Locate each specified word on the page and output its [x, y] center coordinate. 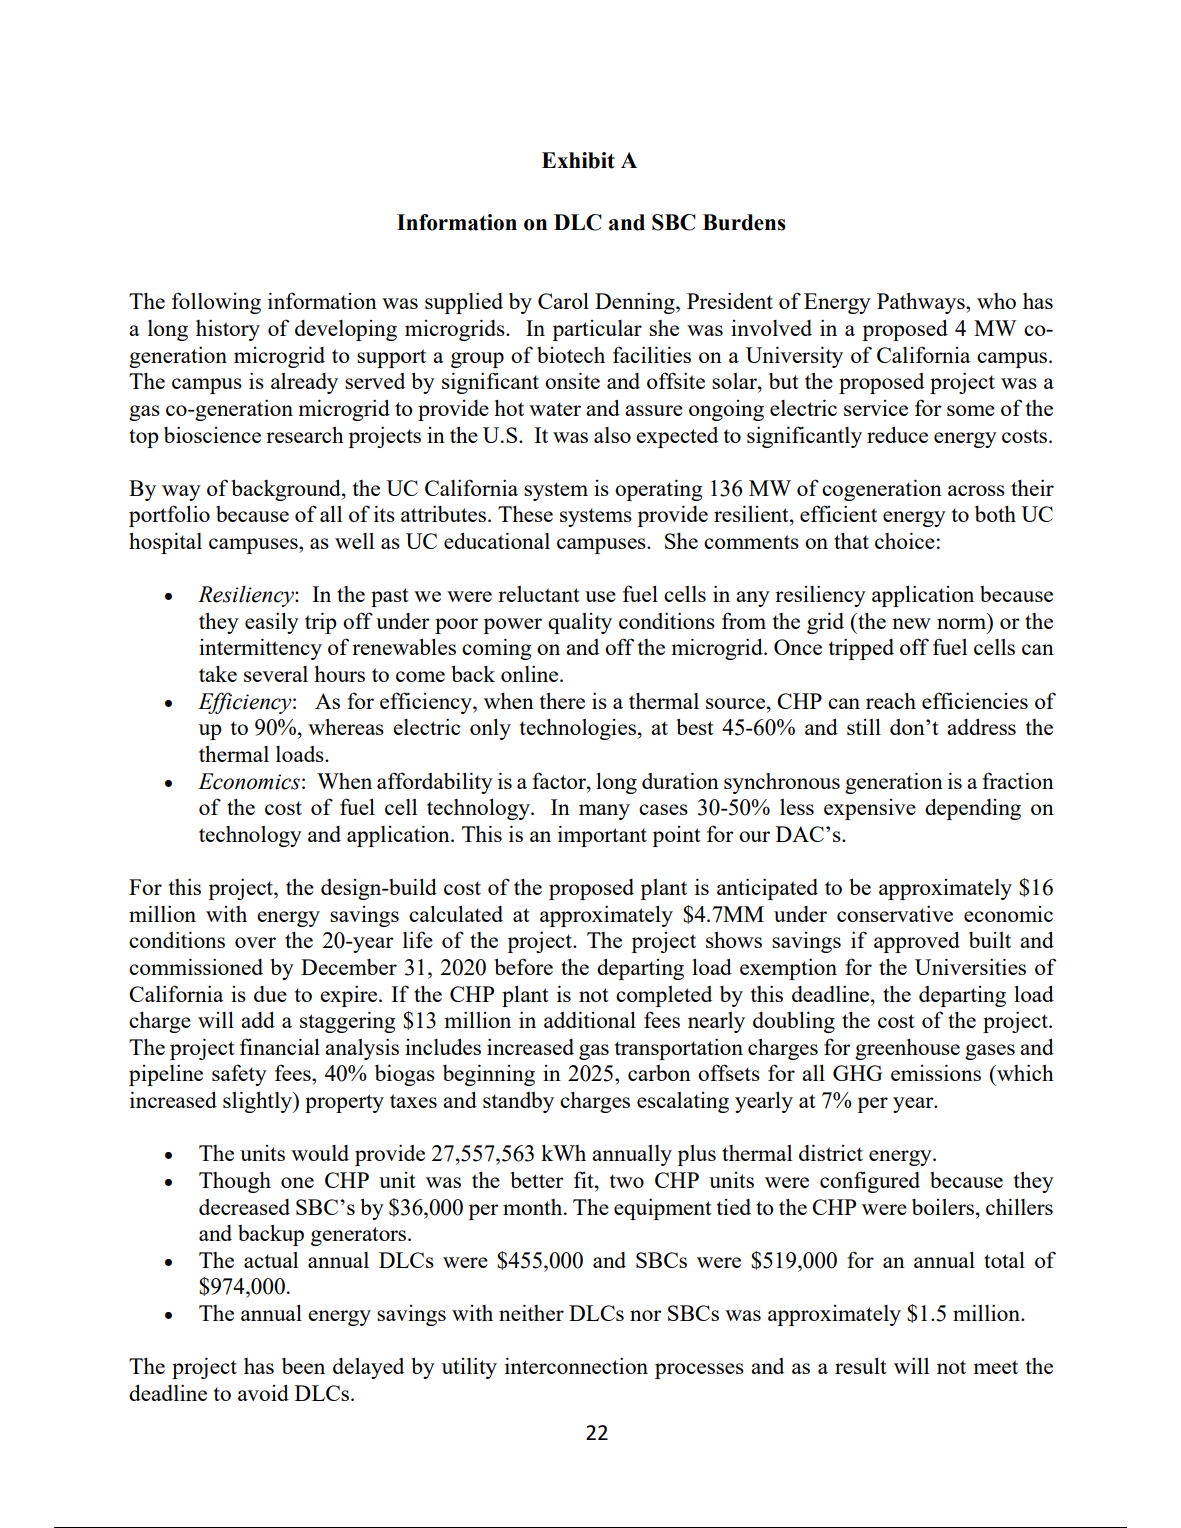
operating [658, 490]
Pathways [922, 303]
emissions [936, 1072]
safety [239, 1075]
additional [590, 1019]
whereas [346, 726]
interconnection [576, 1365]
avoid [263, 1392]
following [216, 303]
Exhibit [578, 160]
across [976, 490]
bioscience [212, 434]
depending [973, 809]
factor [560, 780]
